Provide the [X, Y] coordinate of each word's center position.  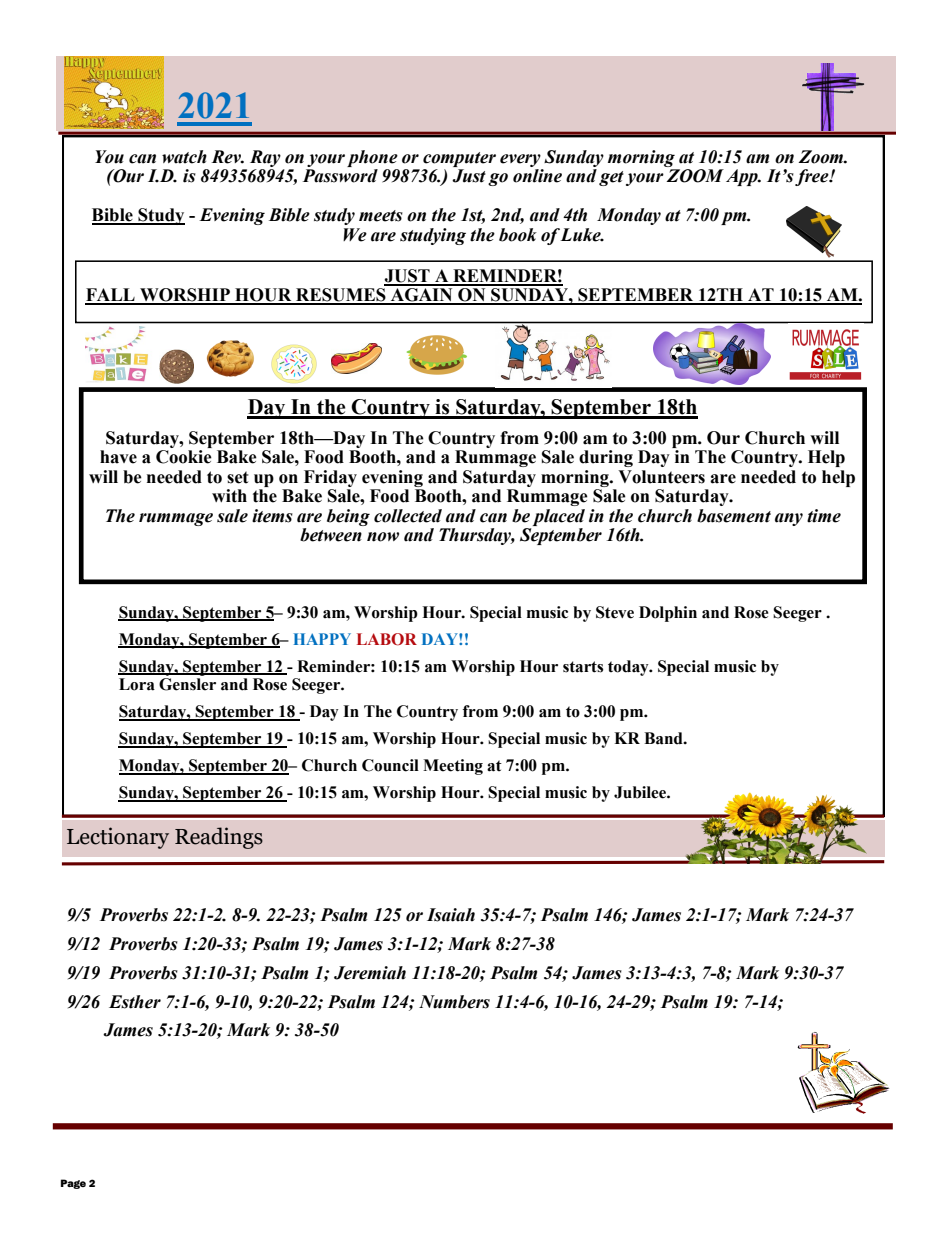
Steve [615, 612]
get [611, 178]
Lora [137, 684]
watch [184, 157]
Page [73, 1184]
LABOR [387, 639]
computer [459, 159]
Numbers [454, 1002]
